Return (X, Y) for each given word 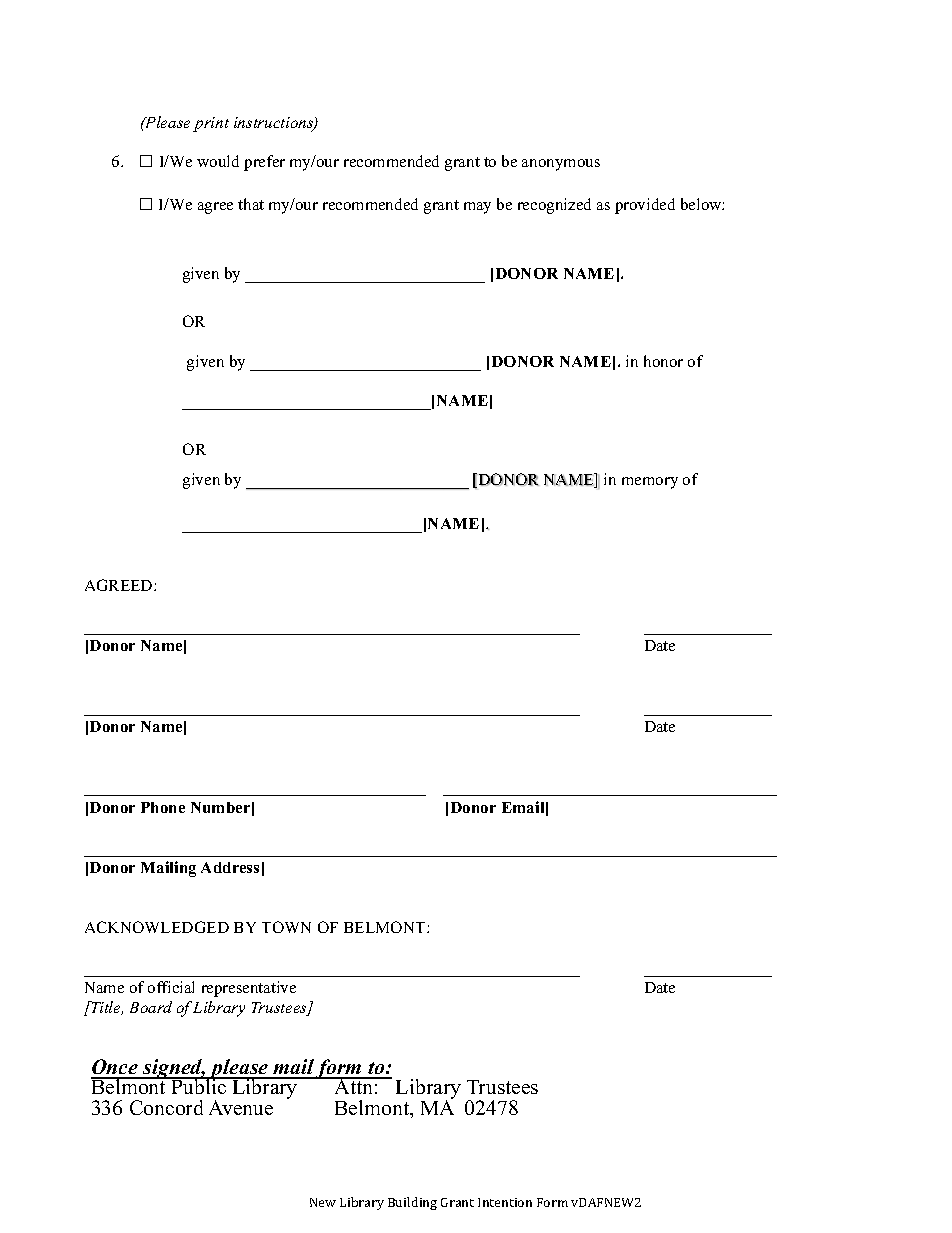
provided (645, 206)
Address (230, 867)
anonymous (561, 165)
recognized (554, 206)
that (251, 204)
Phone (163, 807)
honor (663, 361)
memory (650, 483)
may (477, 208)
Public (199, 1085)
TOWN (286, 927)
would (218, 161)
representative (249, 989)
